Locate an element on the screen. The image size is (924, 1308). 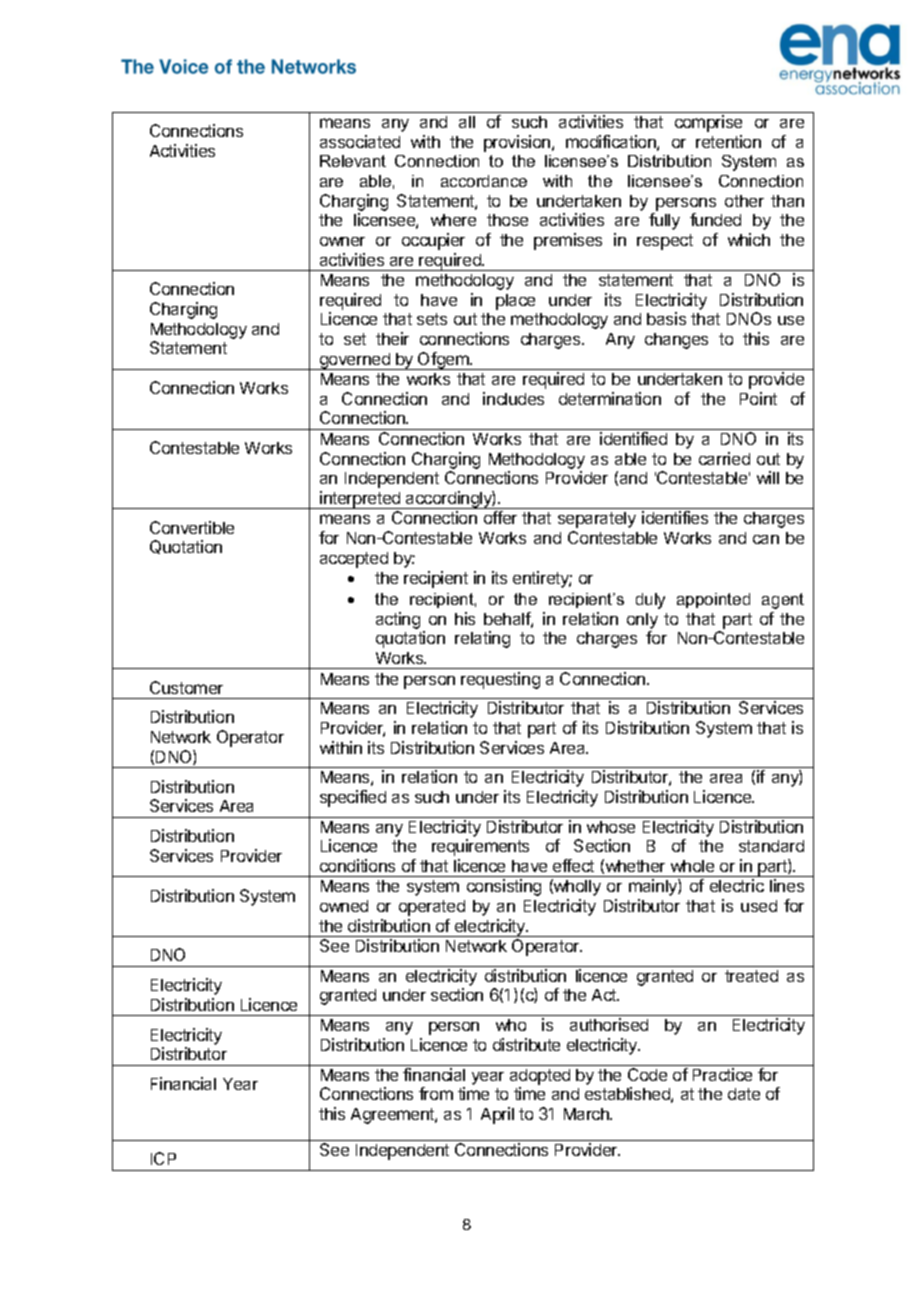
relating is located at coordinates (482, 639).
